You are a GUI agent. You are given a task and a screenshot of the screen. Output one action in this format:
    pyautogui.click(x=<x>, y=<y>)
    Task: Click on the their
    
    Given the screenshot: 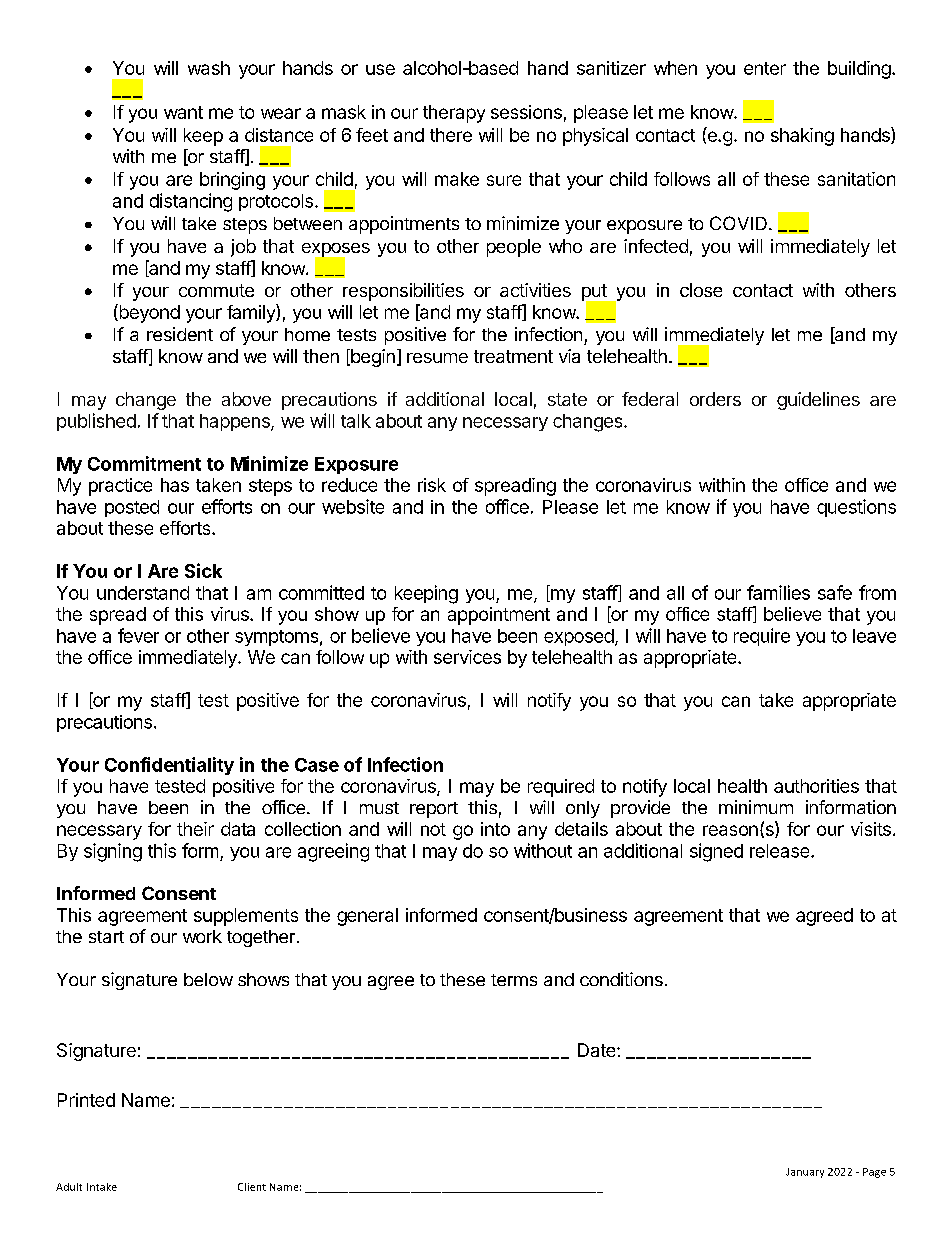 What is the action you would take?
    pyautogui.click(x=195, y=829)
